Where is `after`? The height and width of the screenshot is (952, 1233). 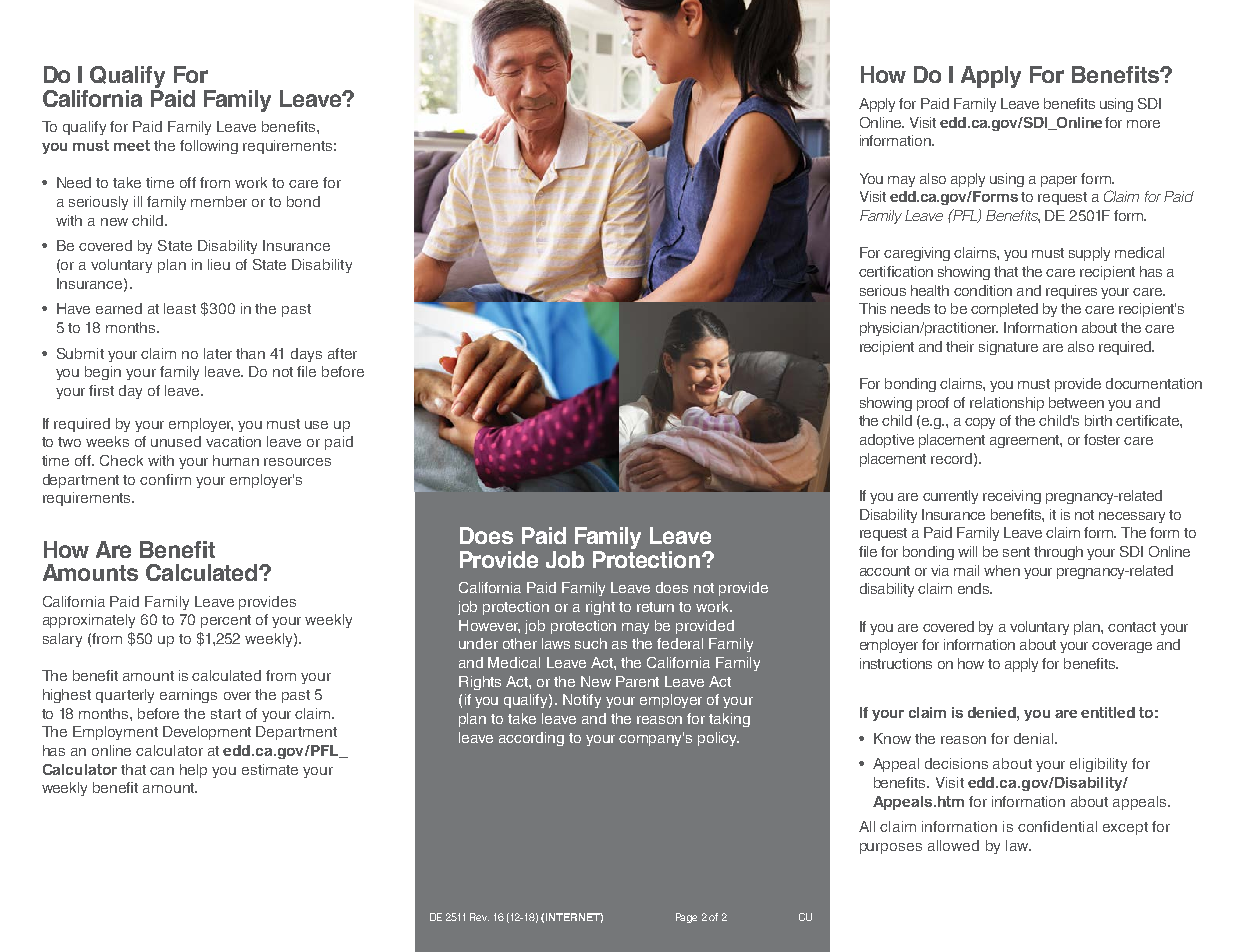 after is located at coordinates (342, 353).
